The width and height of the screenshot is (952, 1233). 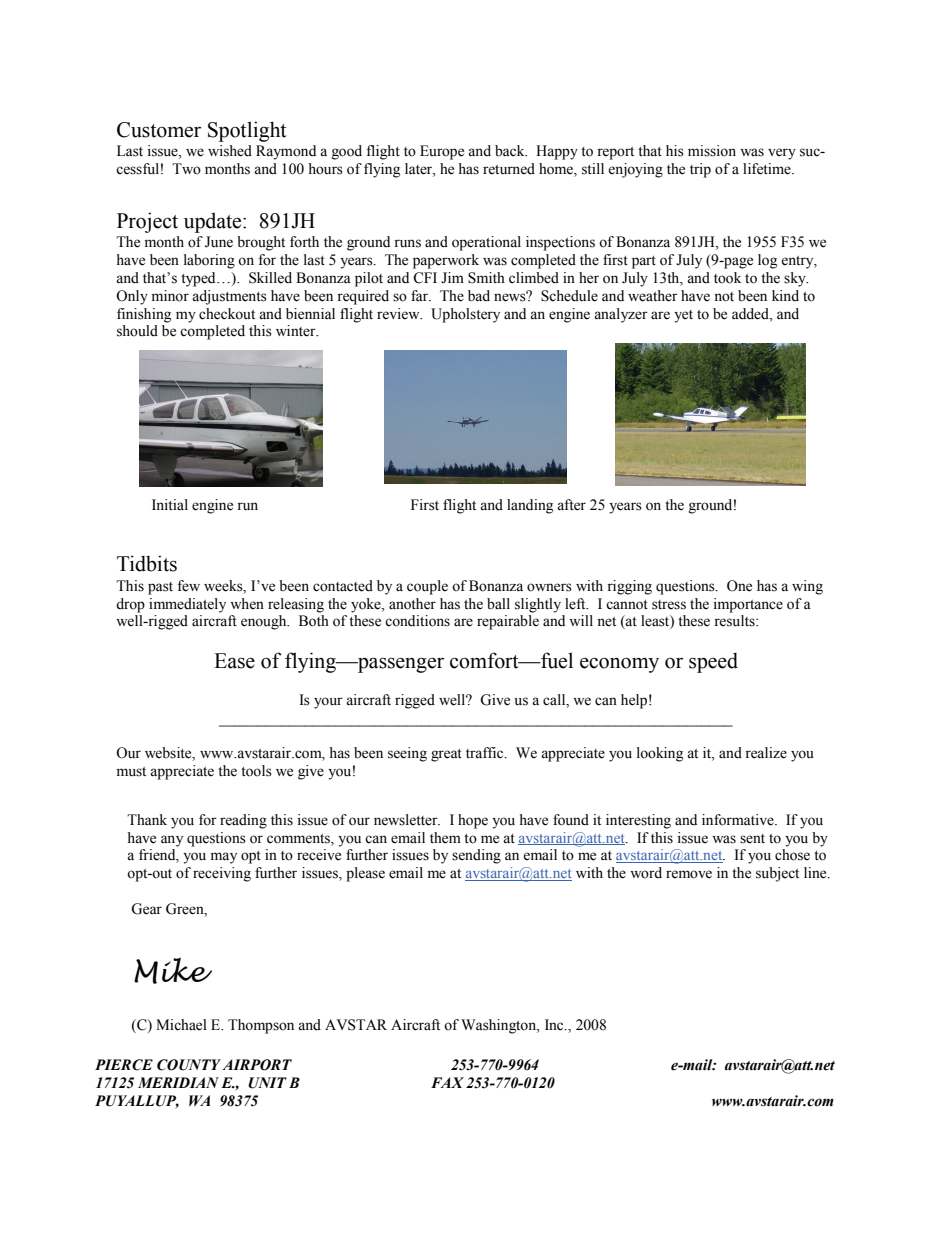 I want to click on after, so click(x=571, y=505).
